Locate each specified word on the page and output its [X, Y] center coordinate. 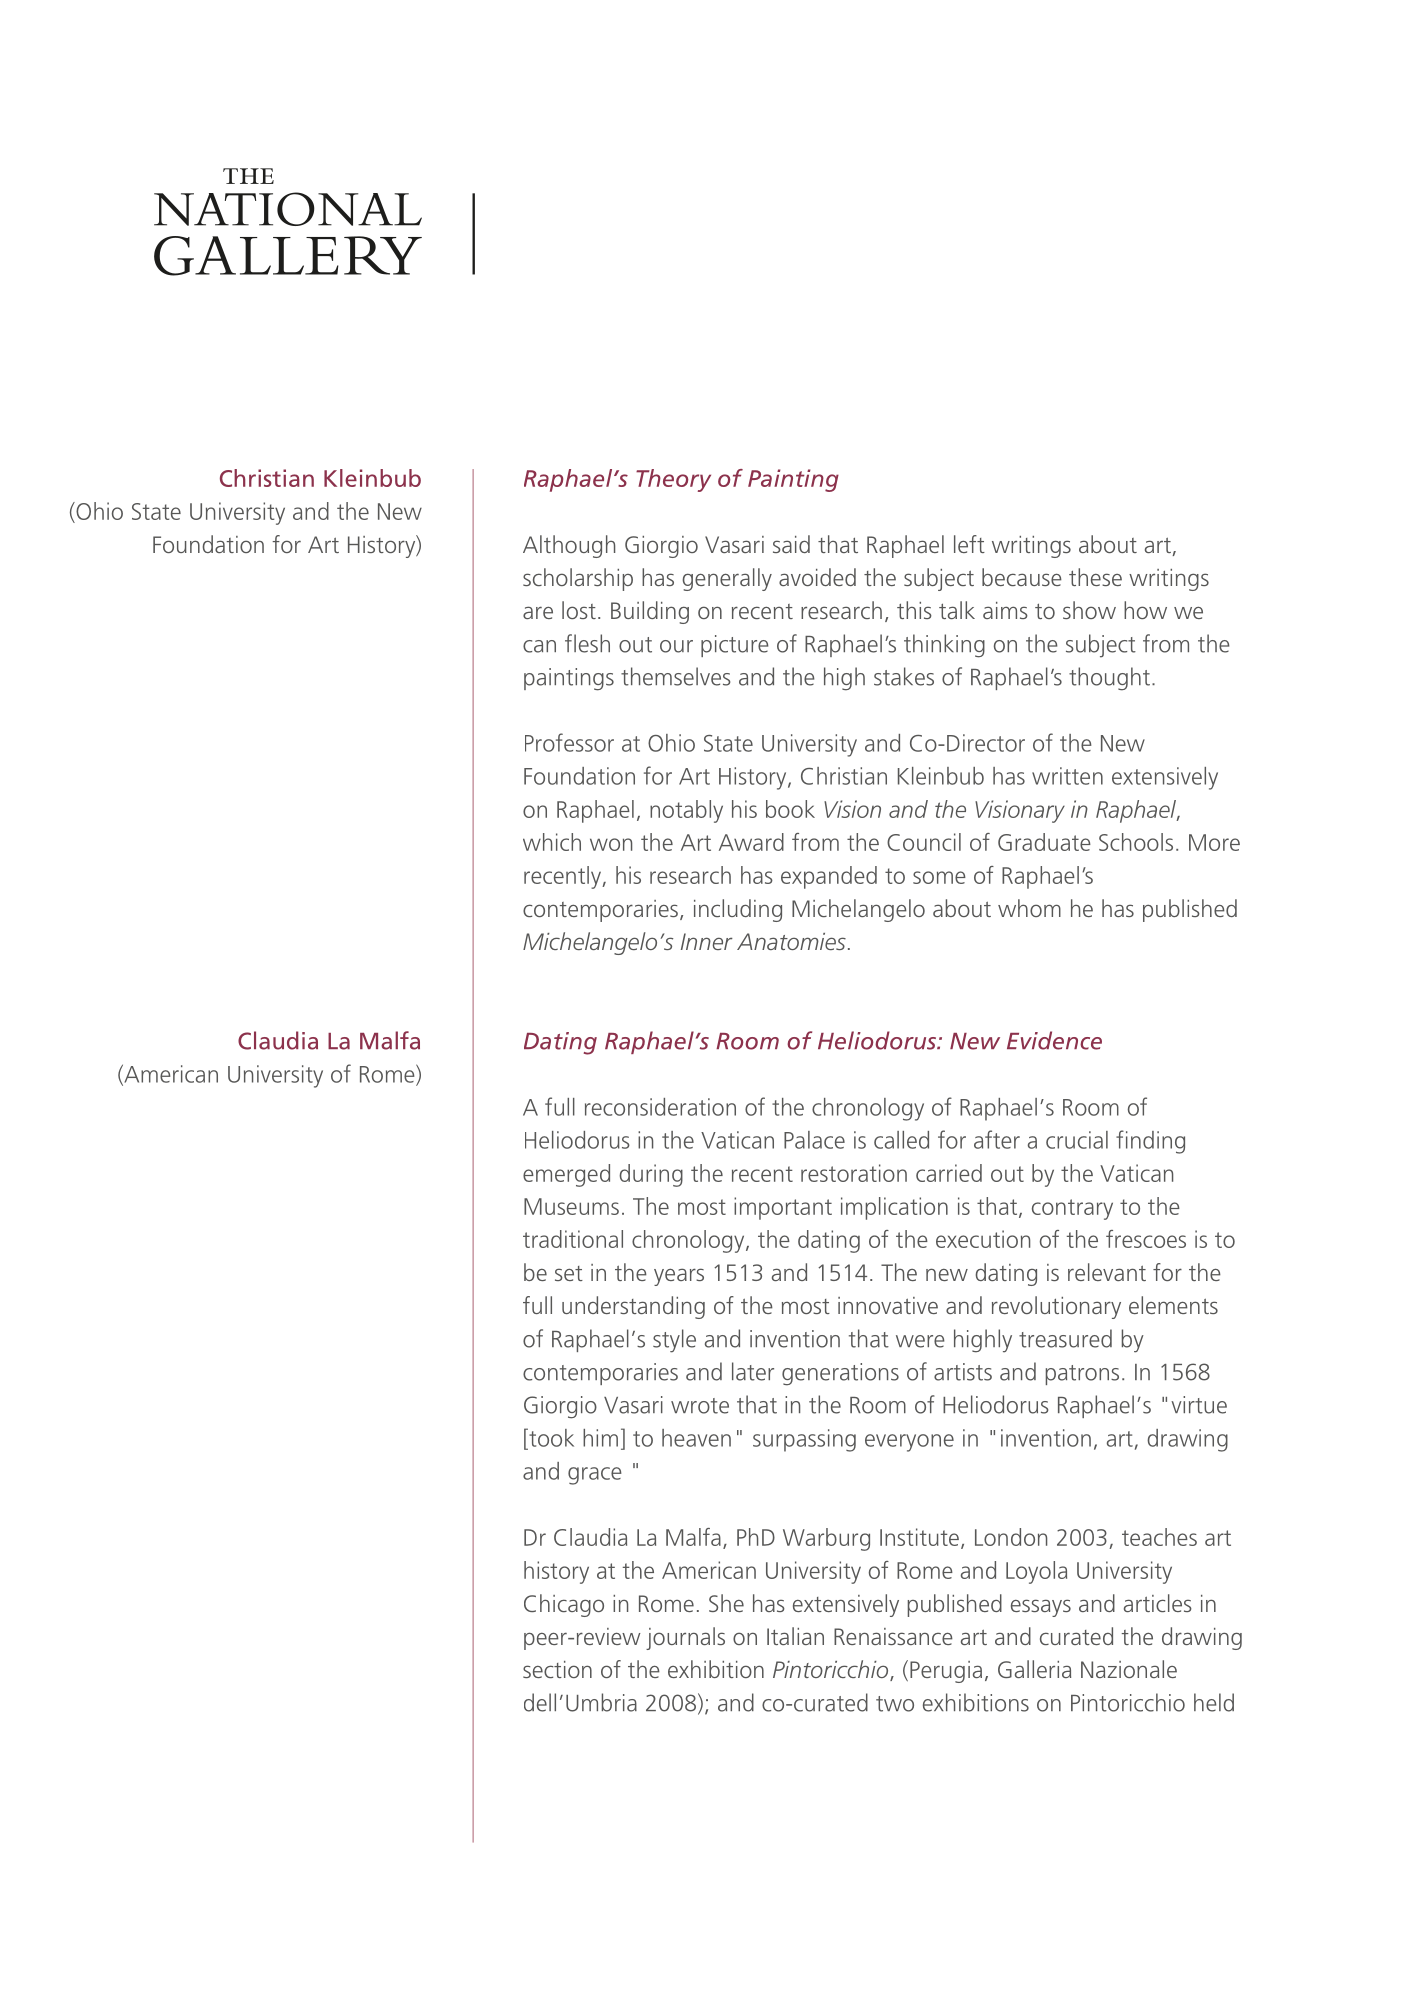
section [557, 1669]
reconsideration [660, 1107]
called [901, 1140]
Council [924, 842]
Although [569, 546]
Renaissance [893, 1636]
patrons [1082, 1375]
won [611, 844]
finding [1150, 1142]
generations [840, 1374]
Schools [1136, 842]
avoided [817, 577]
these [1095, 577]
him [600, 1438]
